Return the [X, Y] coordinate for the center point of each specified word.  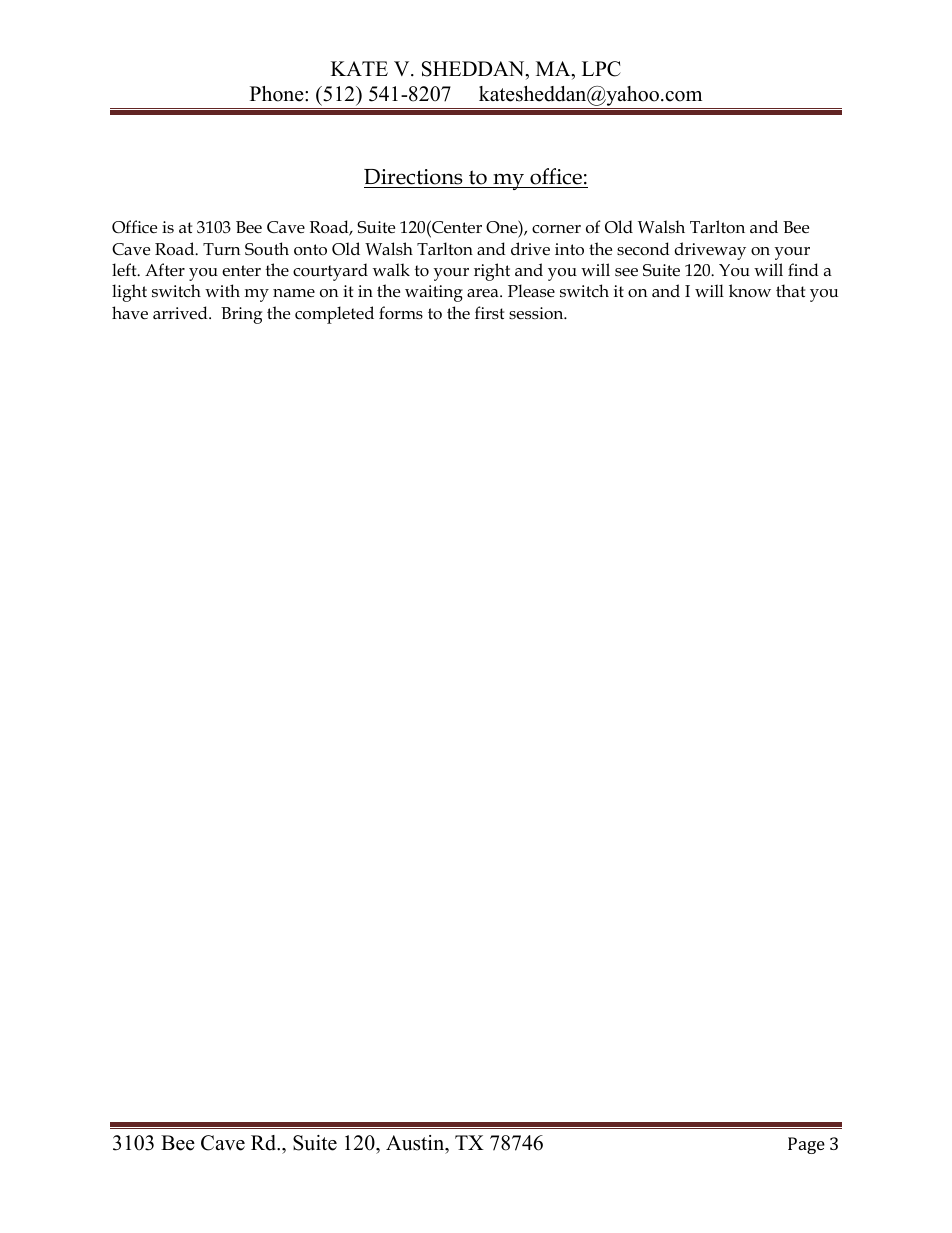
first [489, 312]
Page [806, 1145]
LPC [601, 69]
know [750, 290]
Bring [241, 315]
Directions [413, 177]
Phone [278, 94]
